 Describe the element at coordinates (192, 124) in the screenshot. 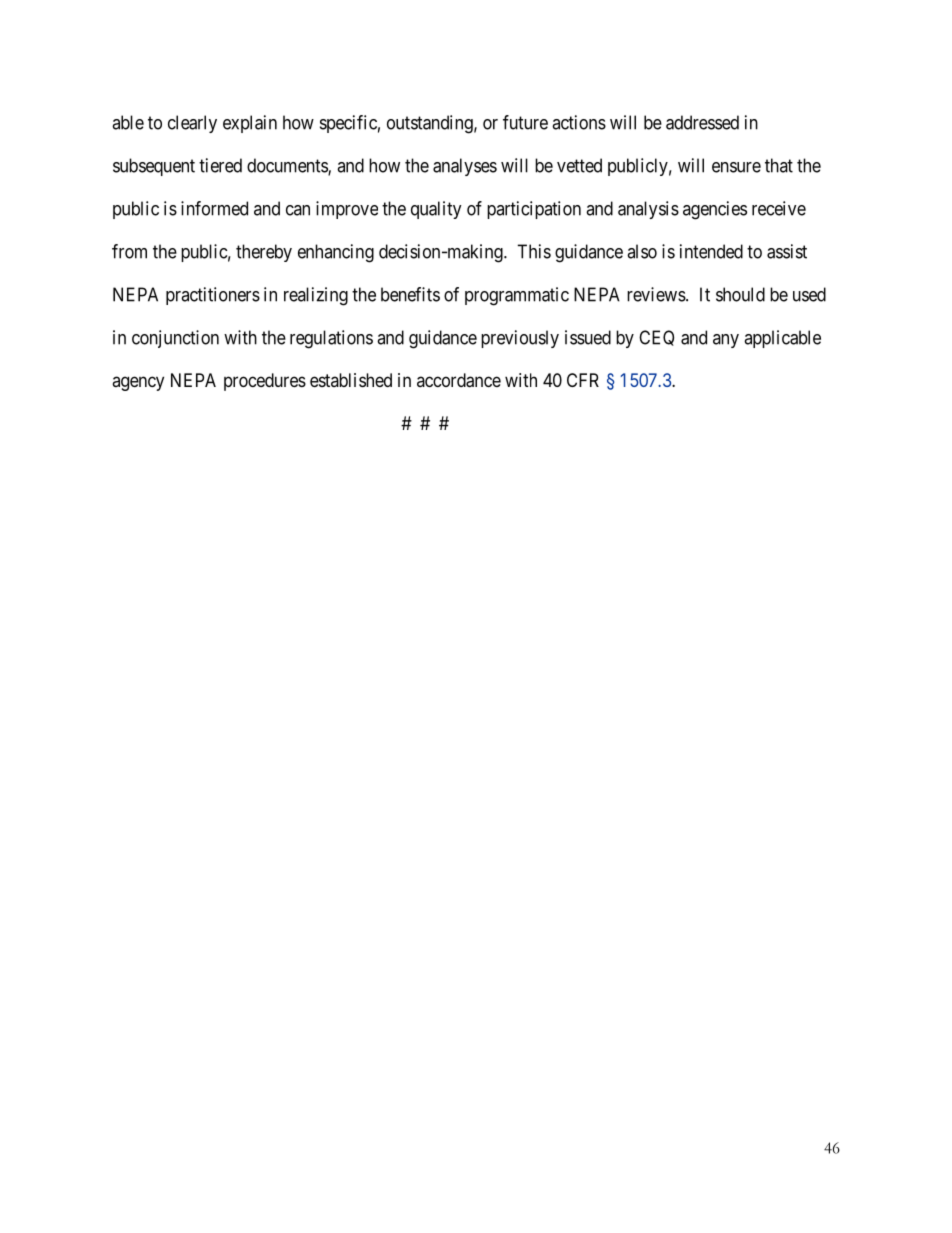

I see `clearly` at that location.
